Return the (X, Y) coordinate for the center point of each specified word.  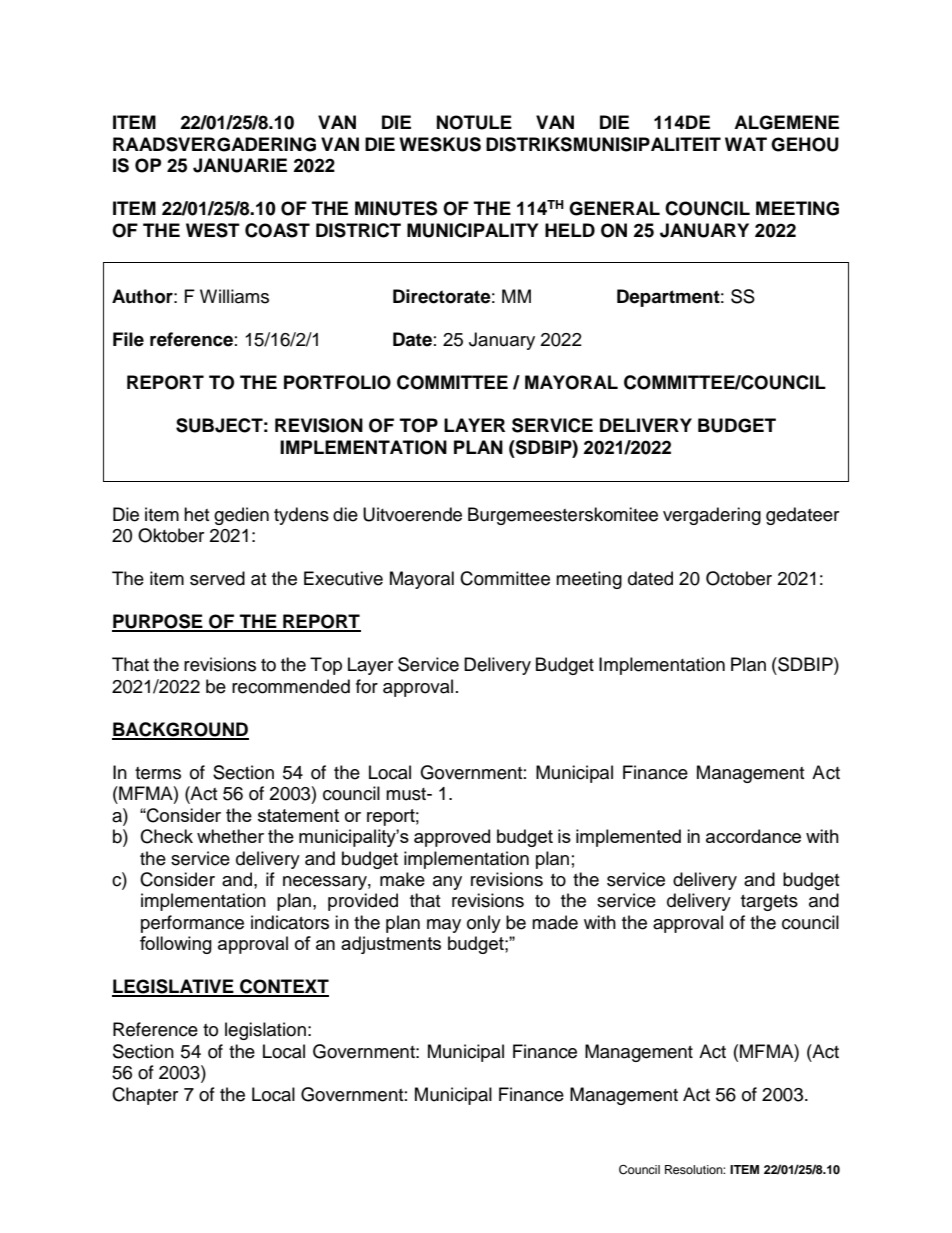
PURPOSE (158, 622)
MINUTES (396, 208)
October (739, 578)
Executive (343, 578)
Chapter (145, 1096)
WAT (746, 144)
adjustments (391, 945)
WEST (213, 230)
